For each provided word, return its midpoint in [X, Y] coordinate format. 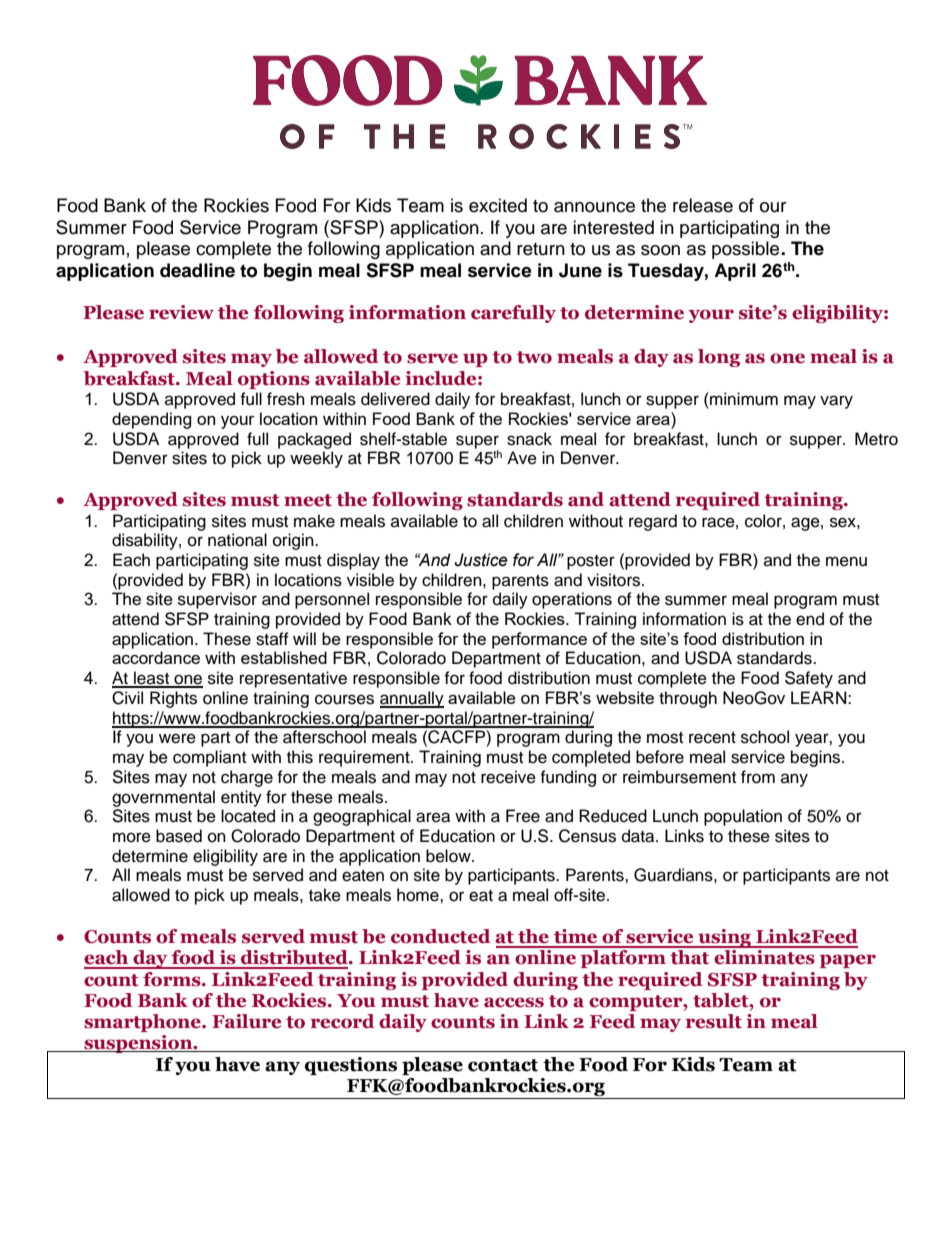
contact [503, 1065]
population [743, 817]
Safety [809, 679]
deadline [197, 270]
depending [152, 420]
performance [539, 640]
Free [523, 816]
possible [747, 250]
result [714, 1021]
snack [529, 439]
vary [836, 402]
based [179, 836]
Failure [246, 1021]
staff [272, 639]
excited [498, 205]
